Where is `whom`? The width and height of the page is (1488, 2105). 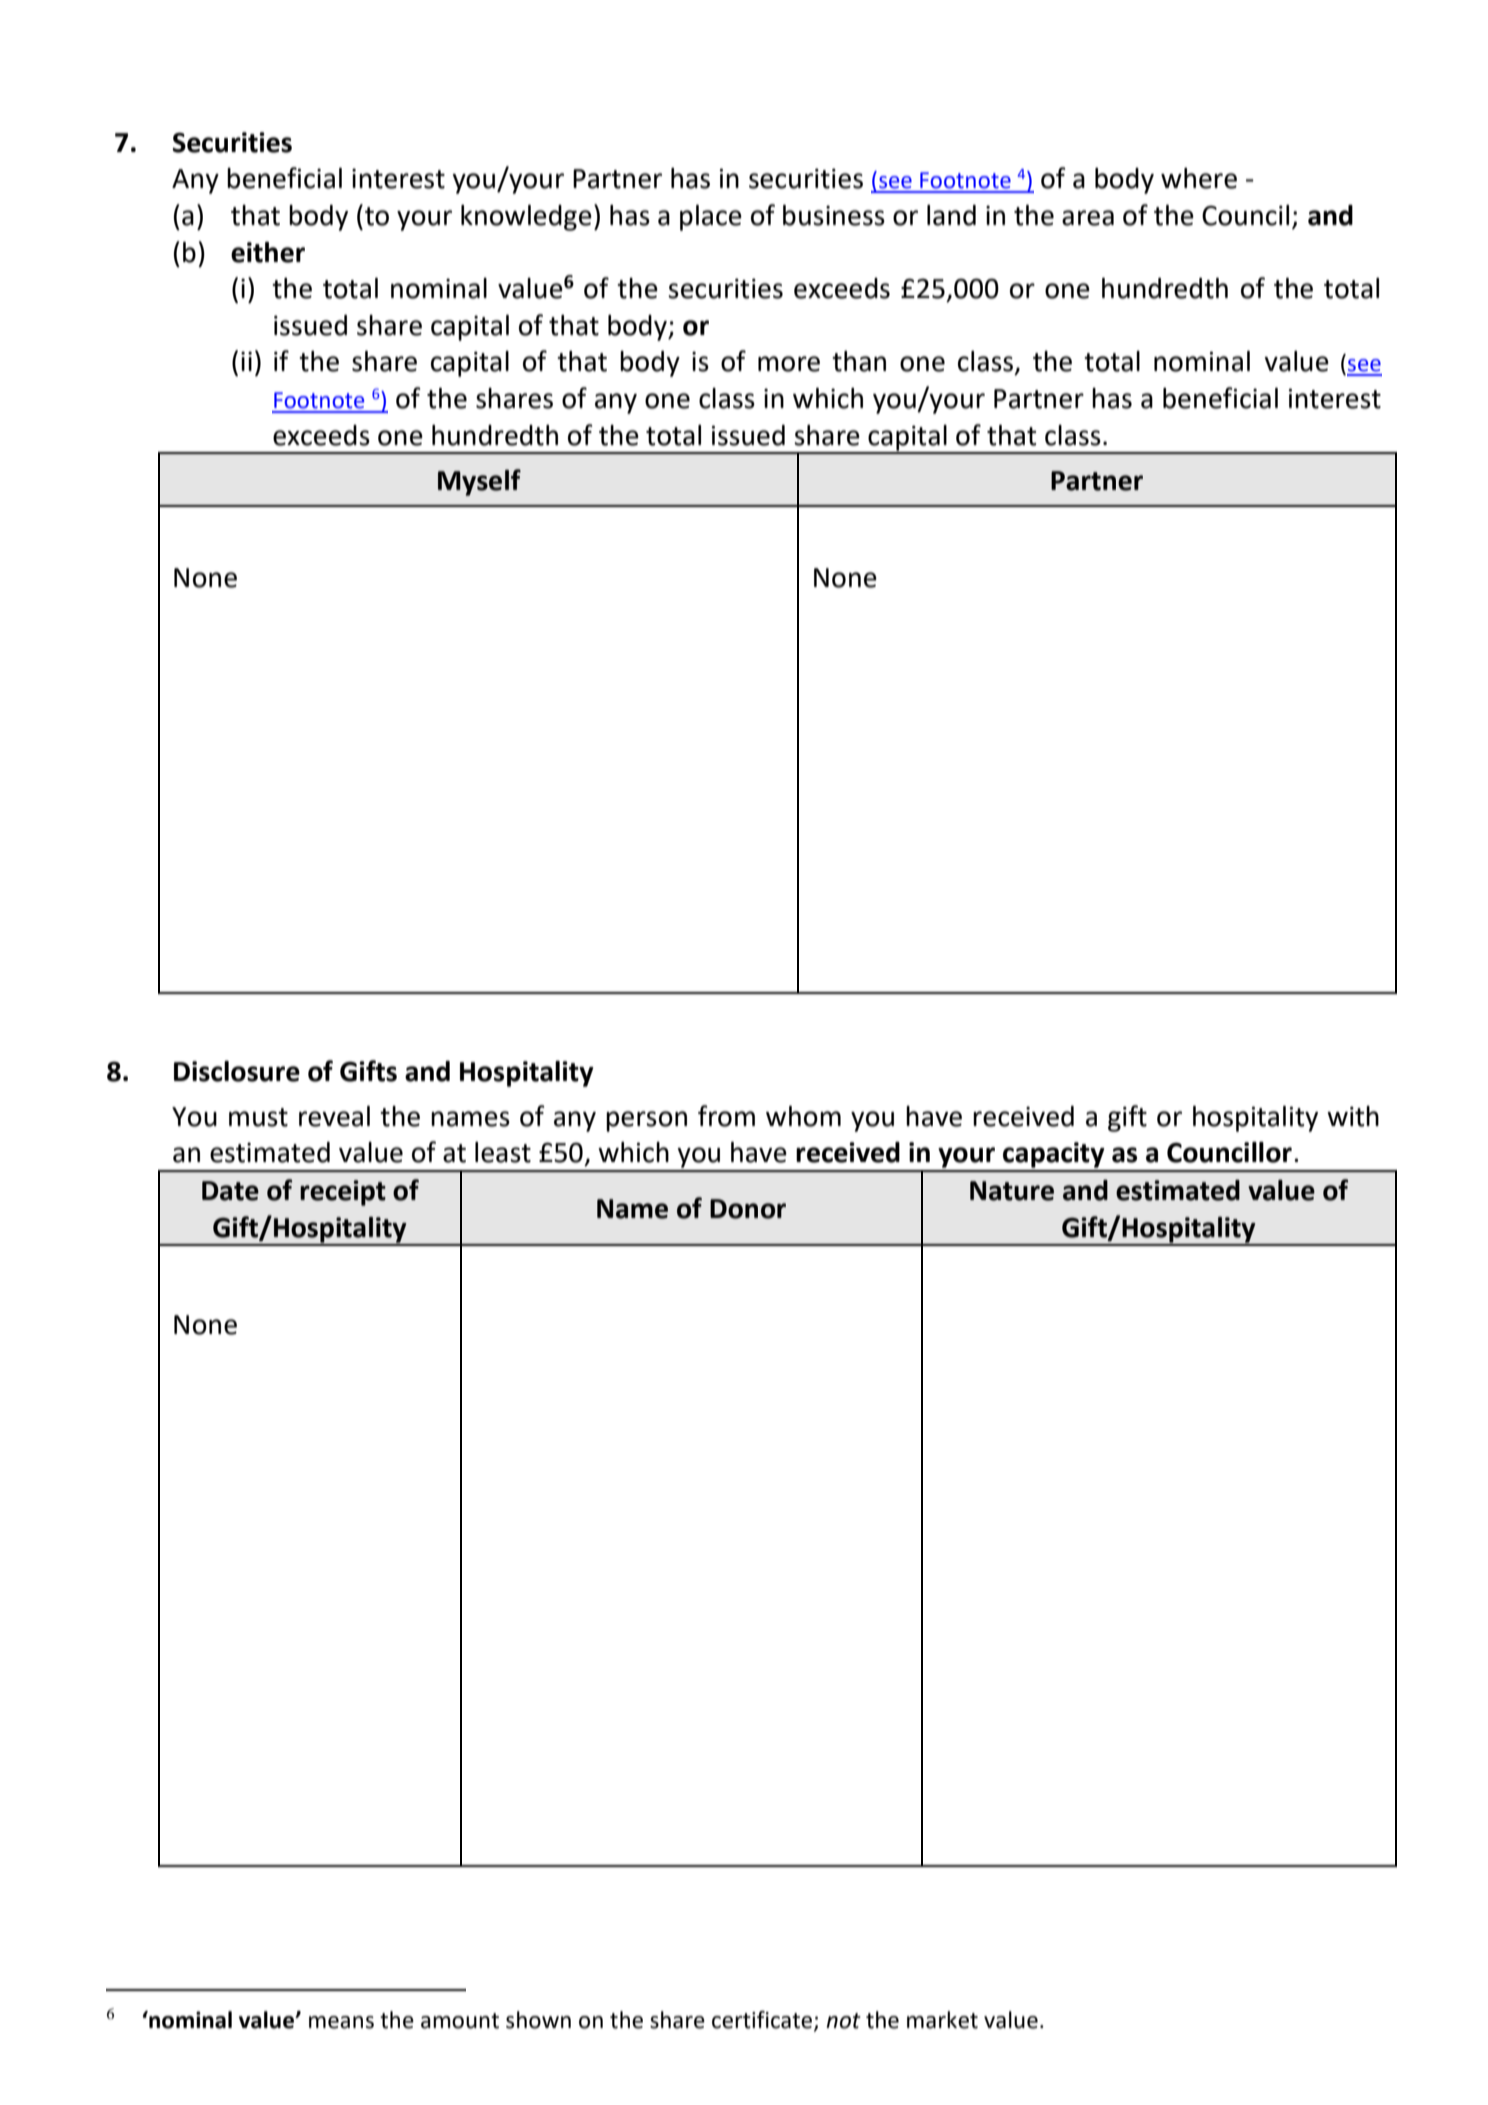 whom is located at coordinates (803, 1116).
